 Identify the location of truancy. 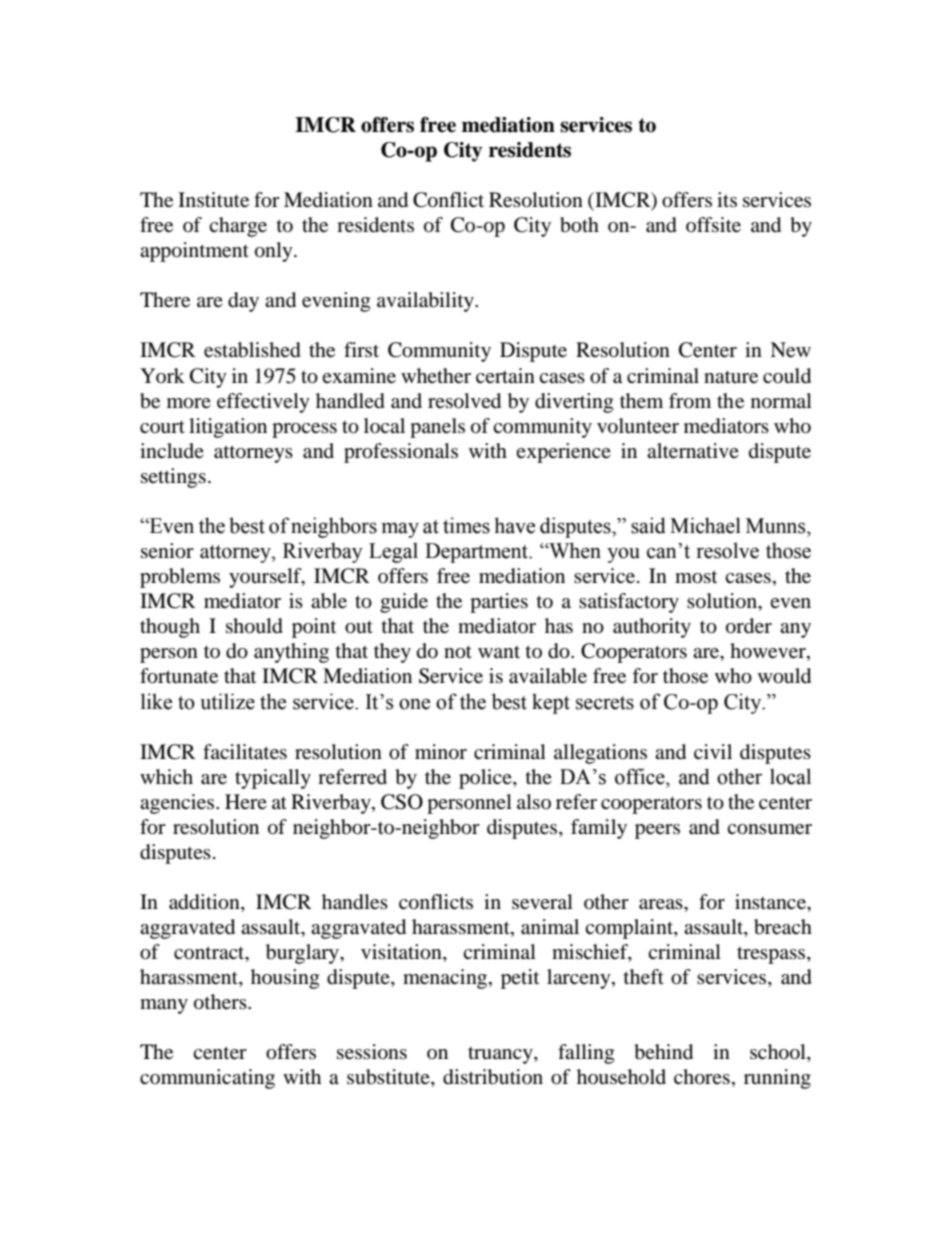
(501, 1055).
